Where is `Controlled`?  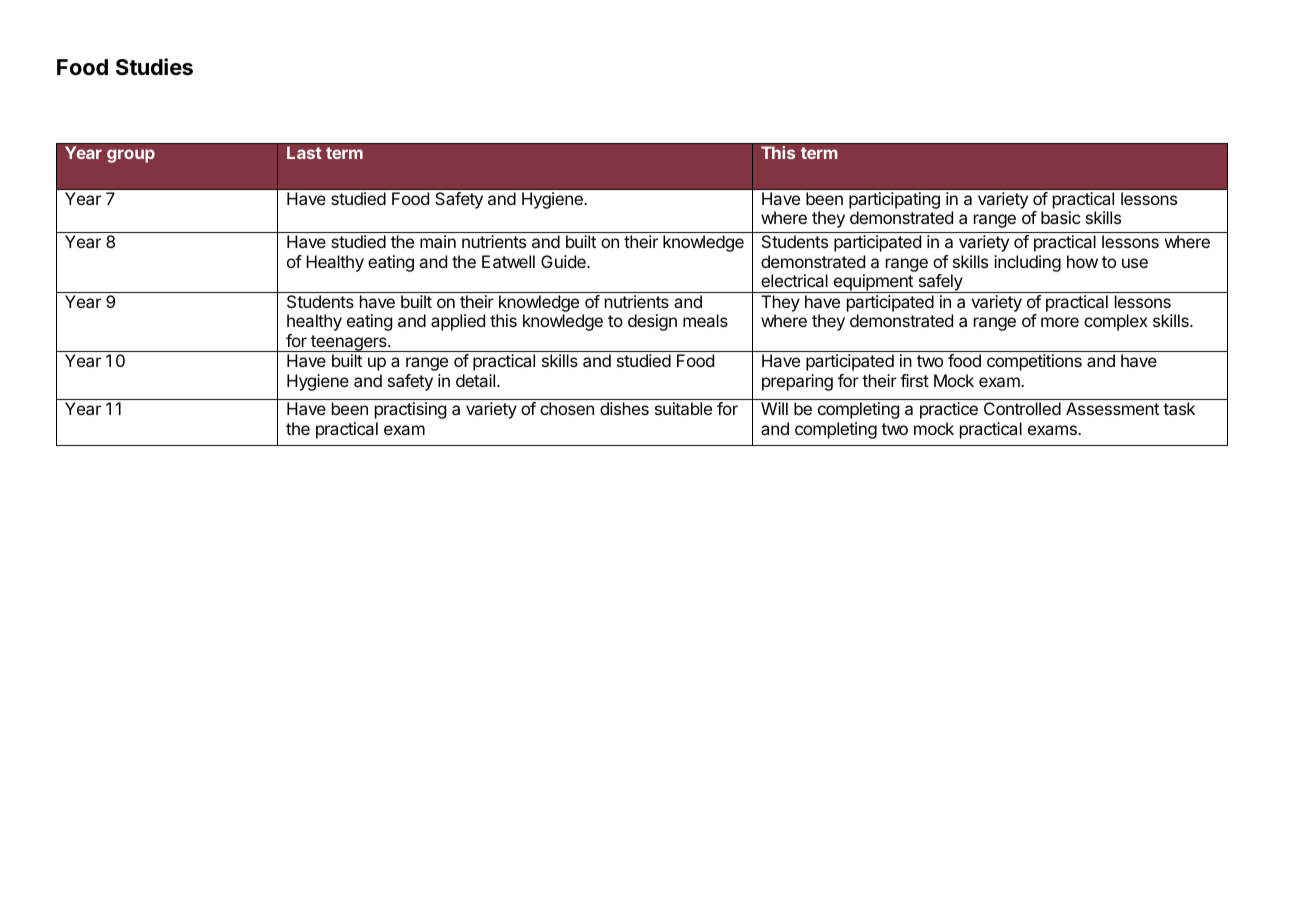 Controlled is located at coordinates (1022, 408).
